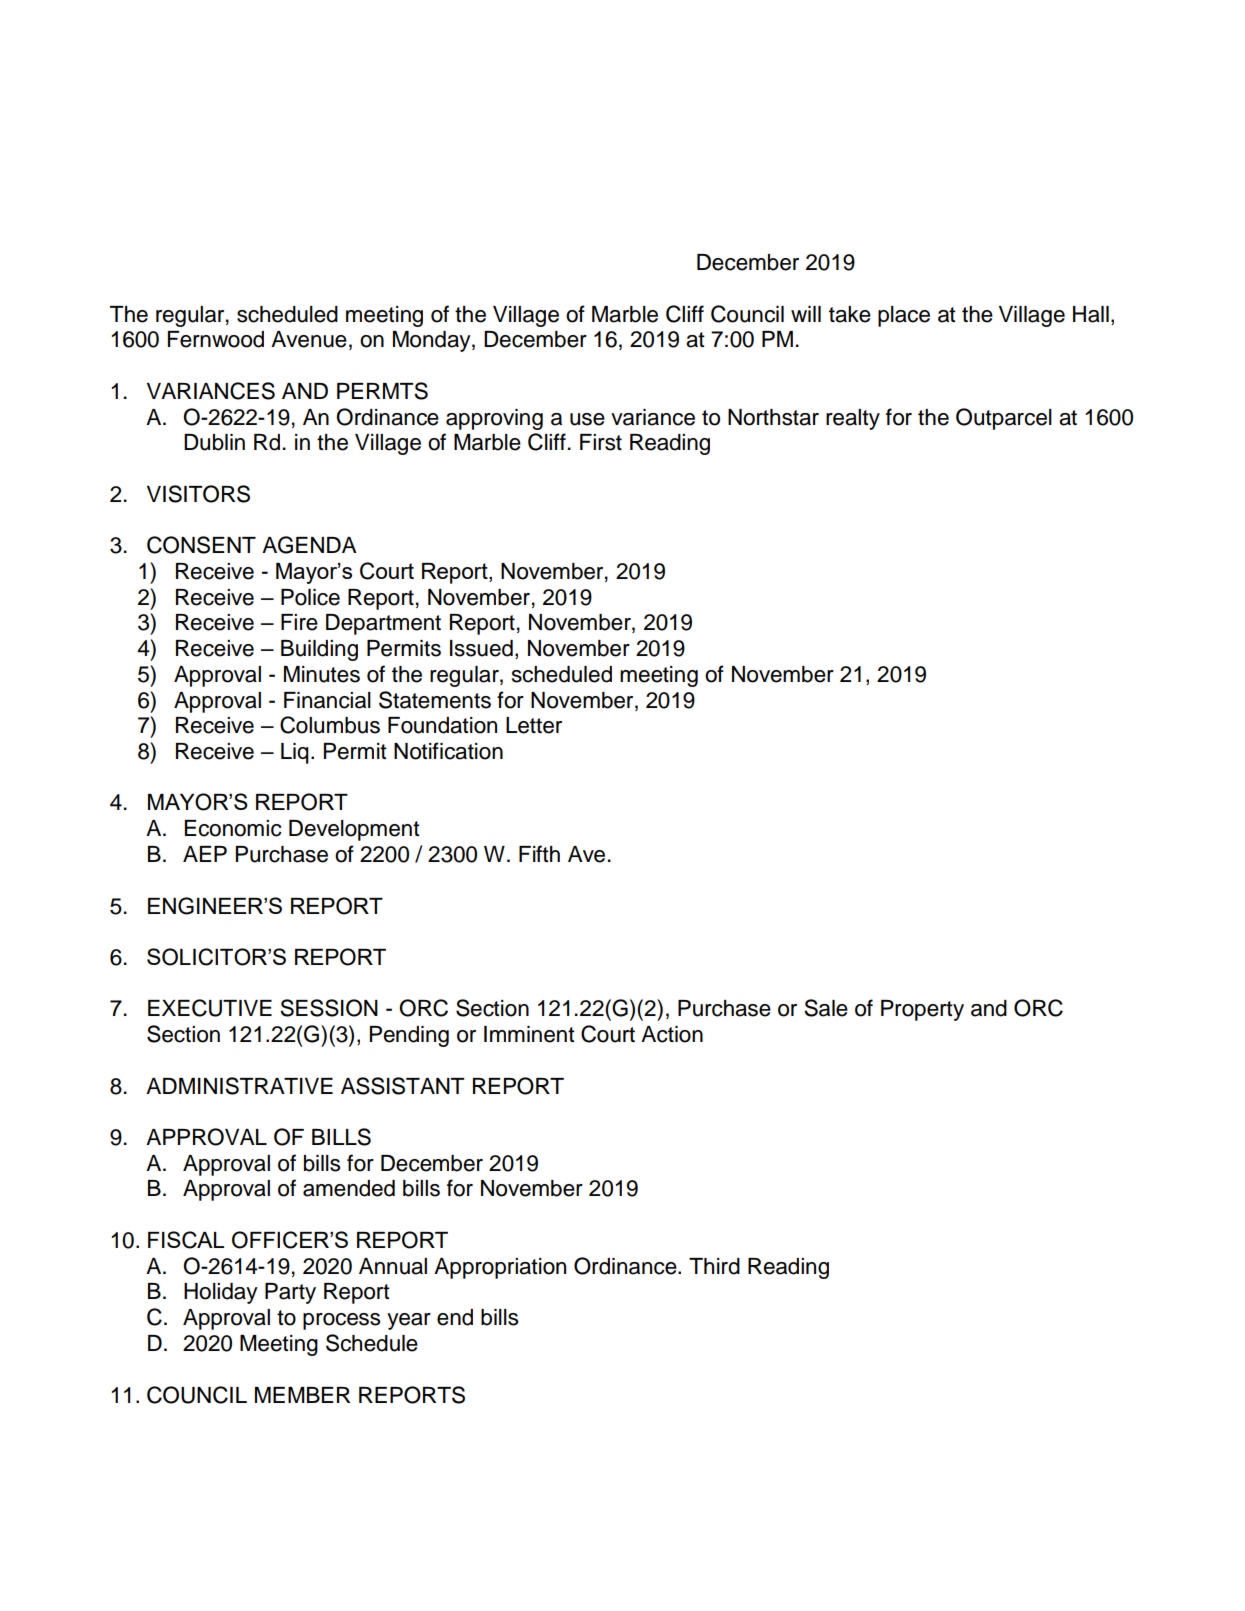 The width and height of the image is (1245, 1611). What do you see at coordinates (922, 1010) in the image?
I see `Property` at bounding box center [922, 1010].
